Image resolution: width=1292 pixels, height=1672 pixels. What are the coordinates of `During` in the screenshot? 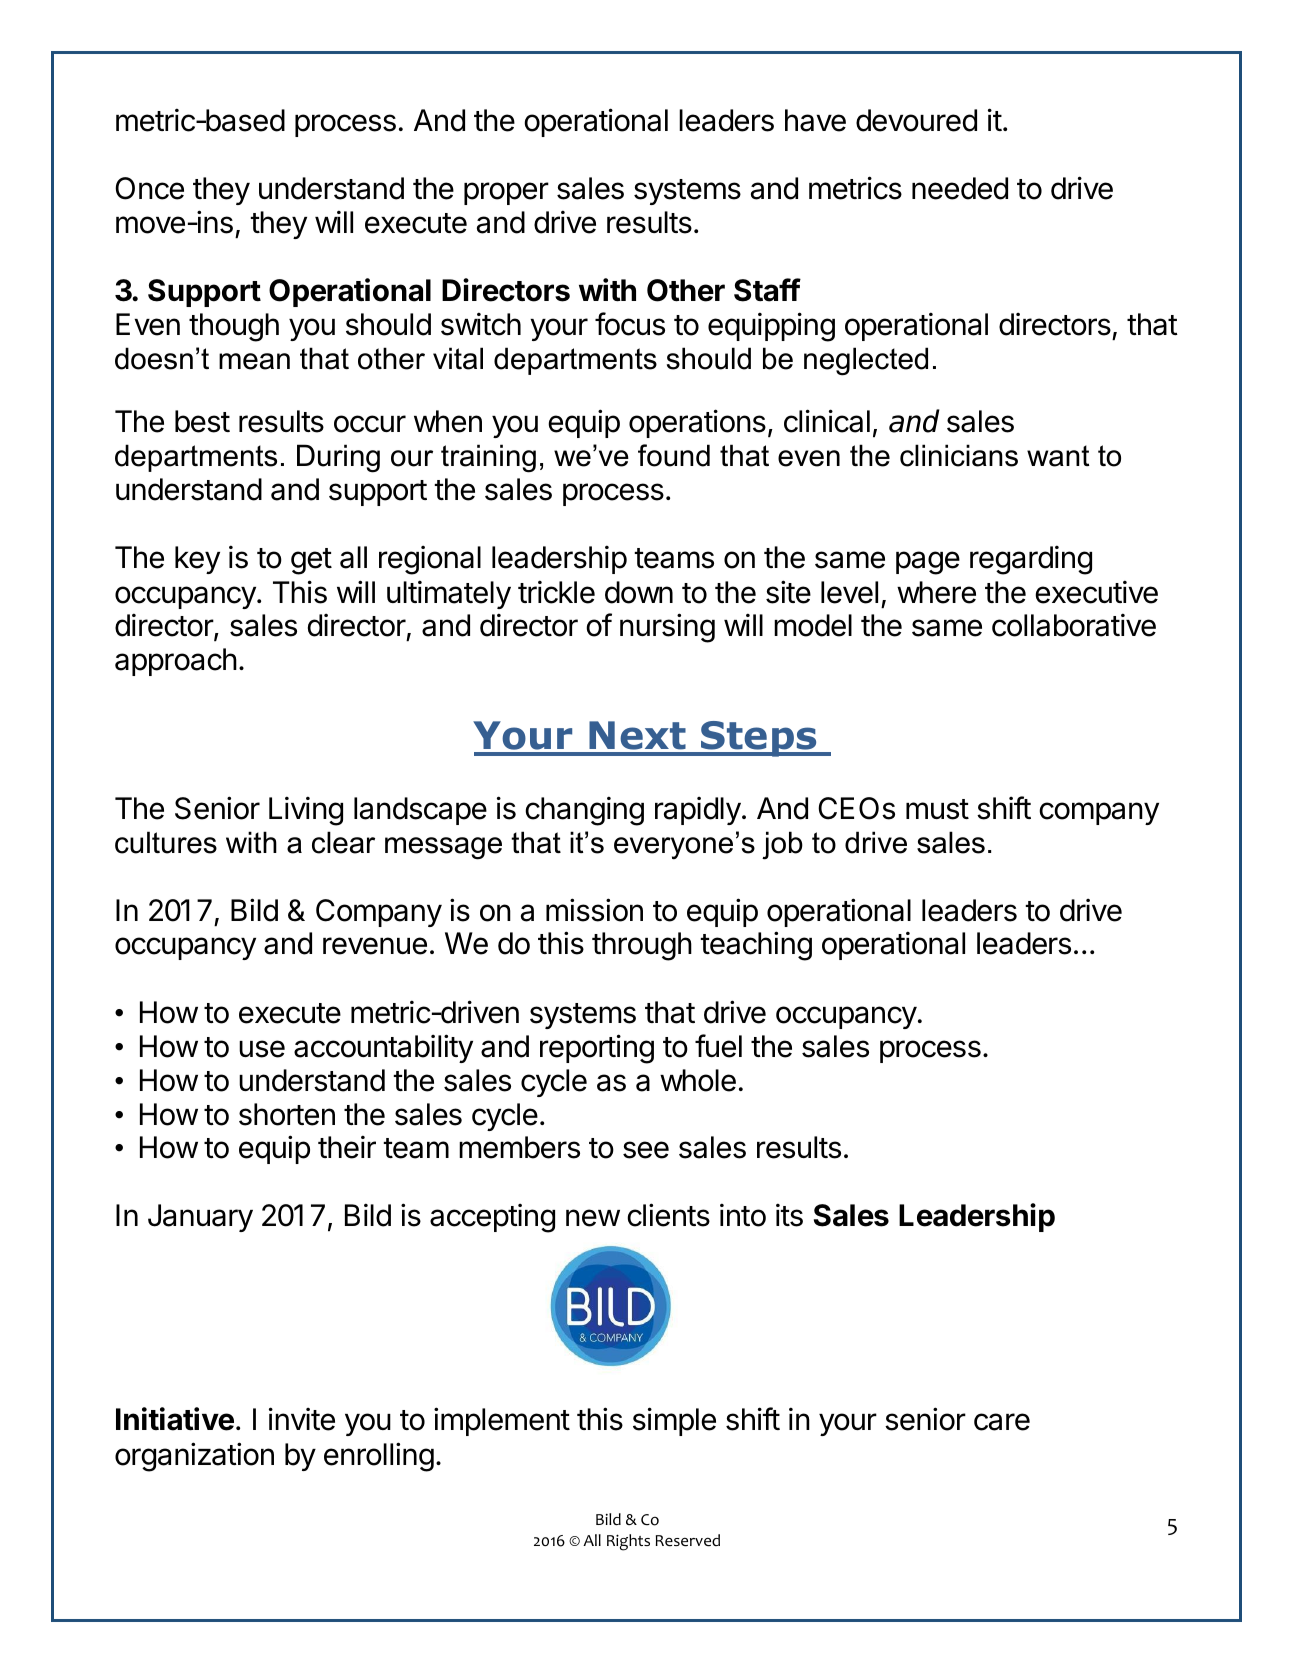 It's located at (338, 458).
